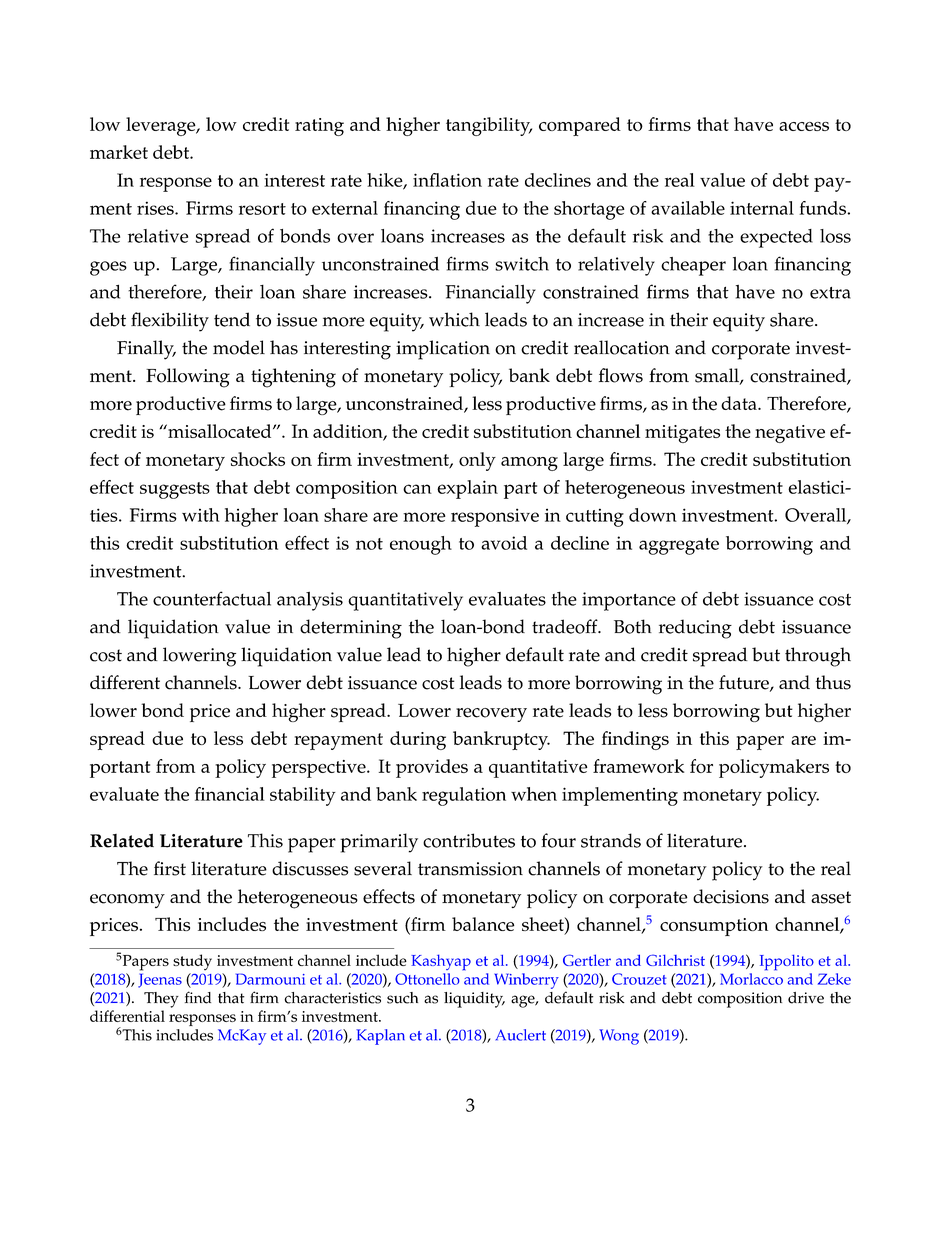  I want to click on Related, so click(122, 841).
